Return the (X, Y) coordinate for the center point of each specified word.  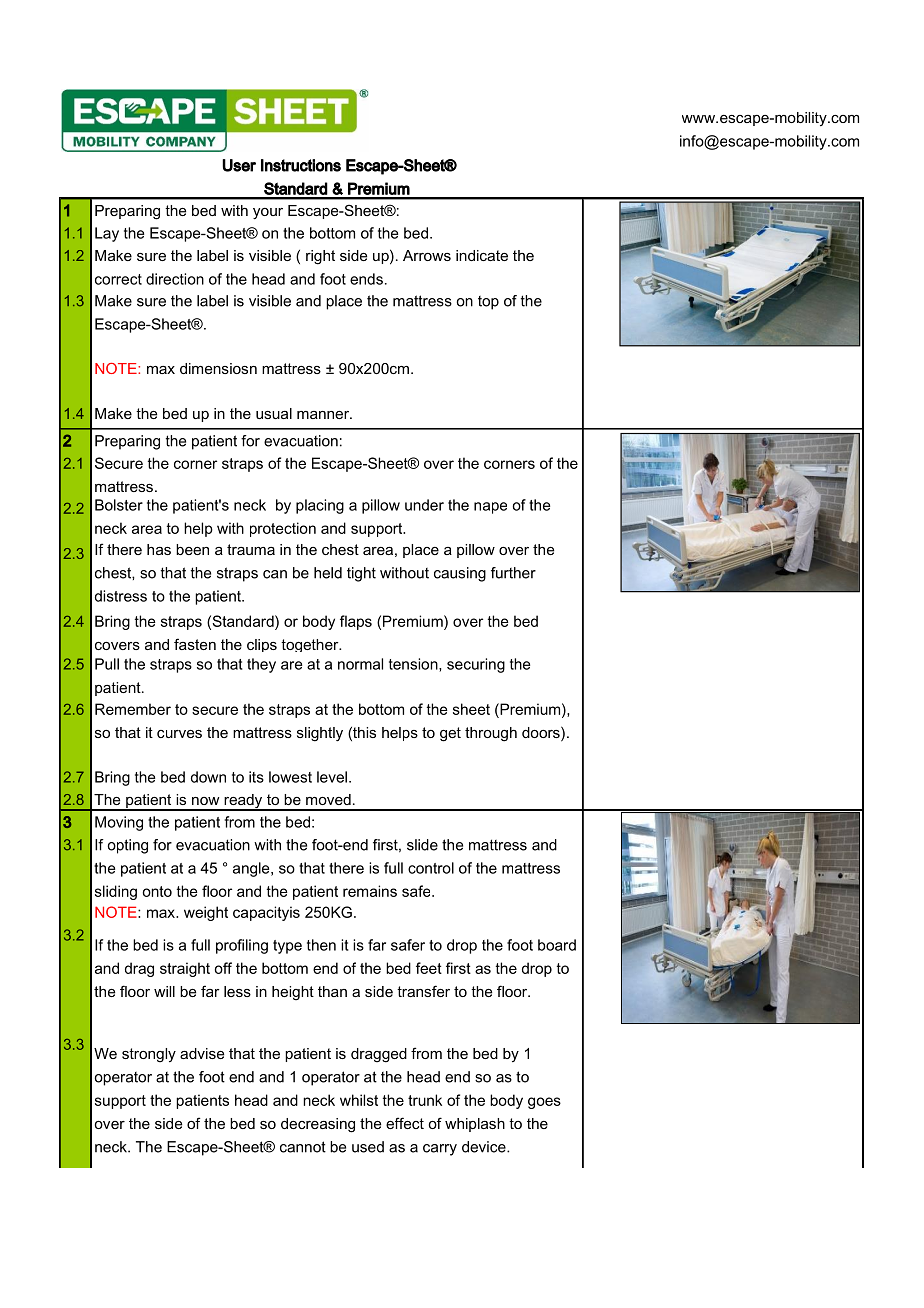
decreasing (318, 1125)
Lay (107, 234)
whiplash (475, 1125)
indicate (482, 255)
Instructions (301, 165)
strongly (149, 1055)
